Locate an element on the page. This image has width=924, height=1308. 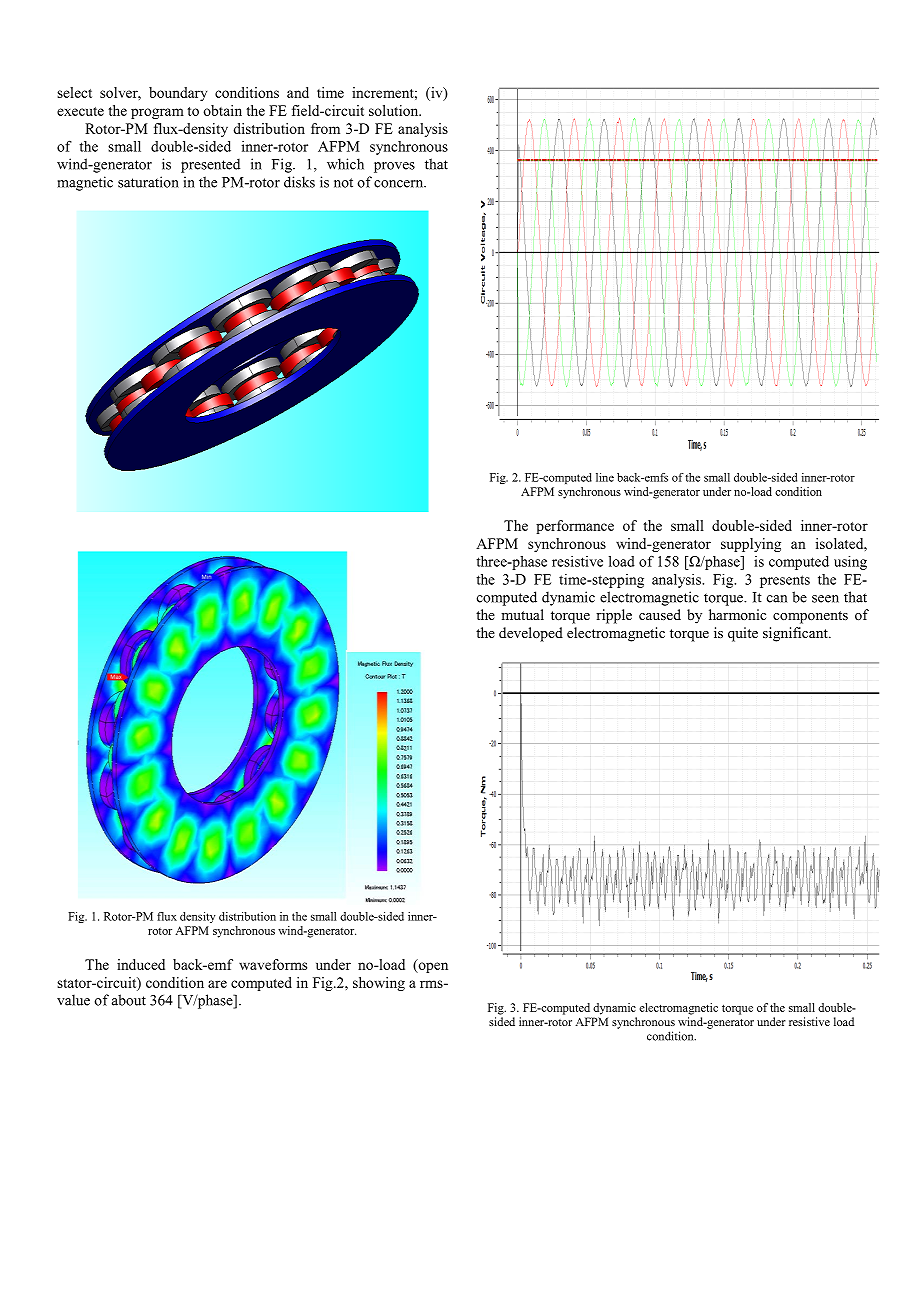
quite is located at coordinates (743, 634).
